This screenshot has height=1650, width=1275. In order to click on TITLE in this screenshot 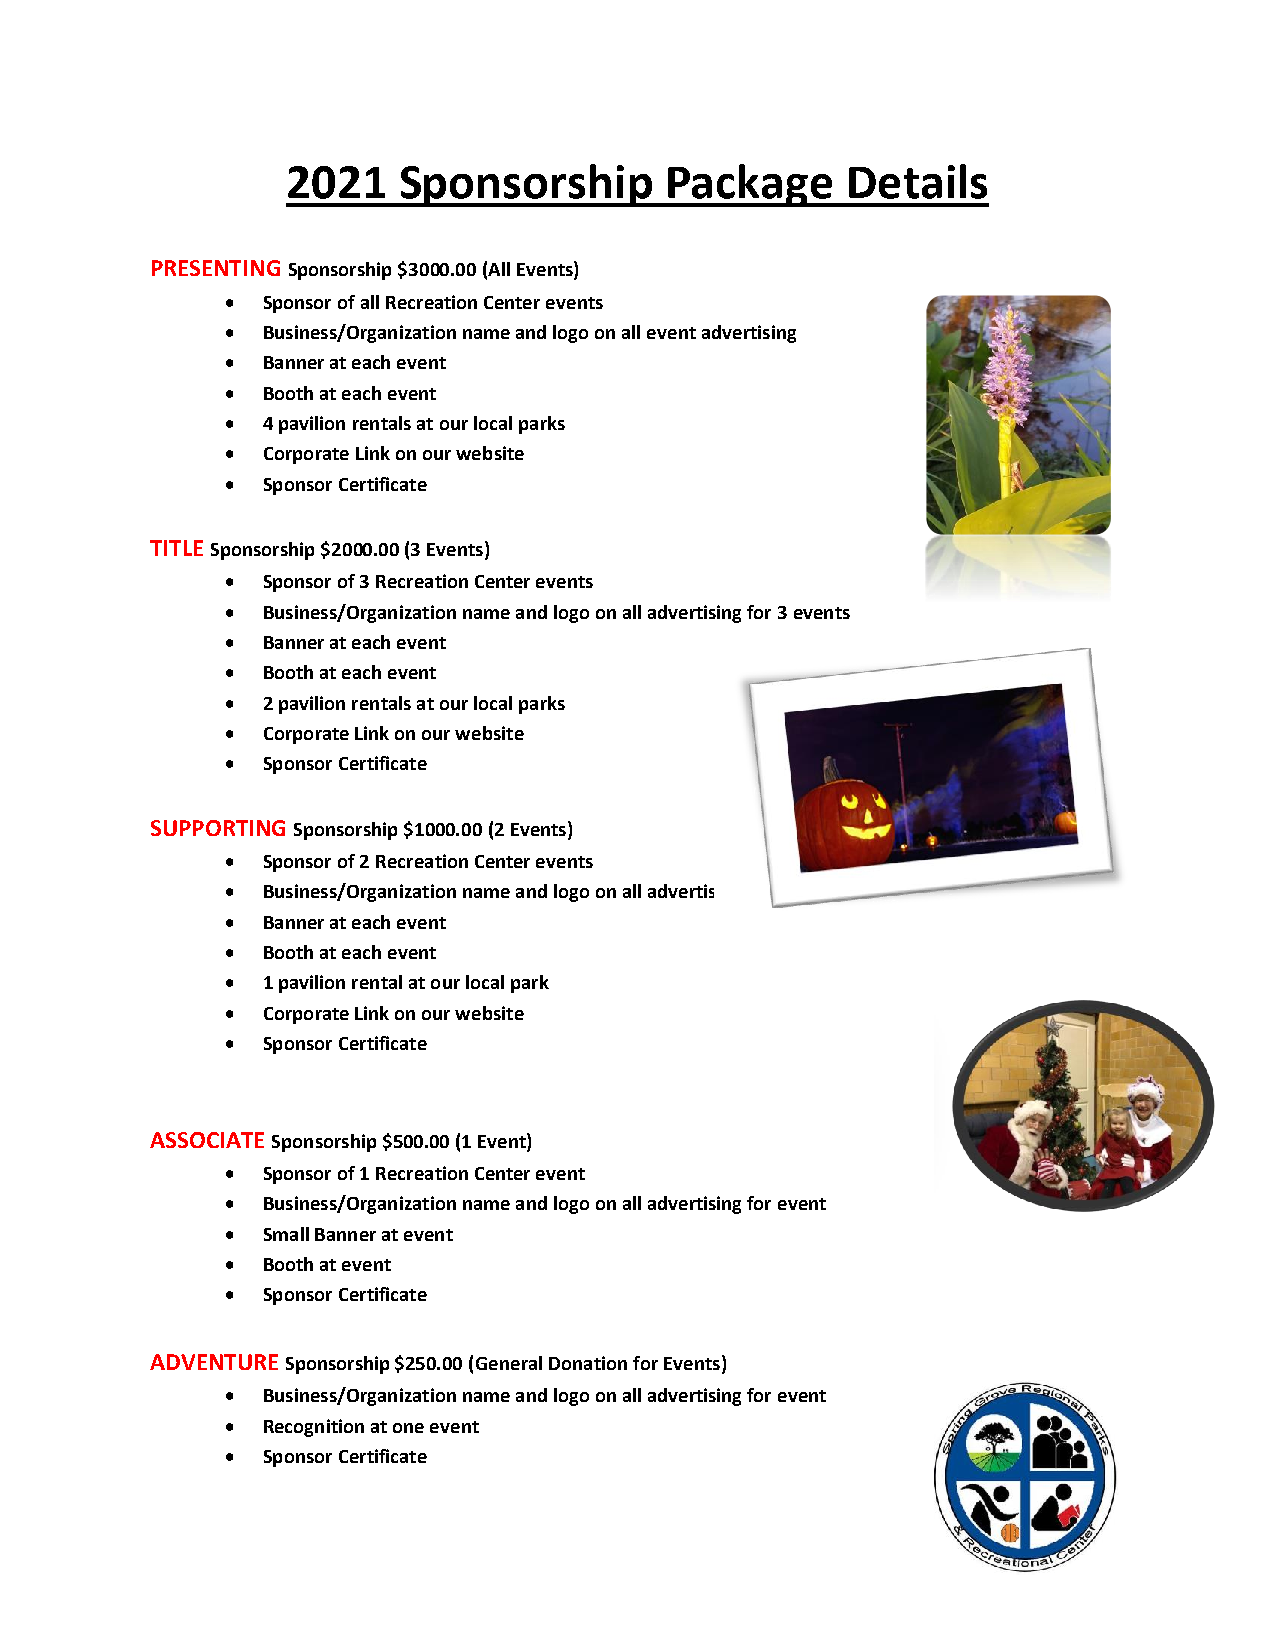, I will do `click(176, 548)`.
